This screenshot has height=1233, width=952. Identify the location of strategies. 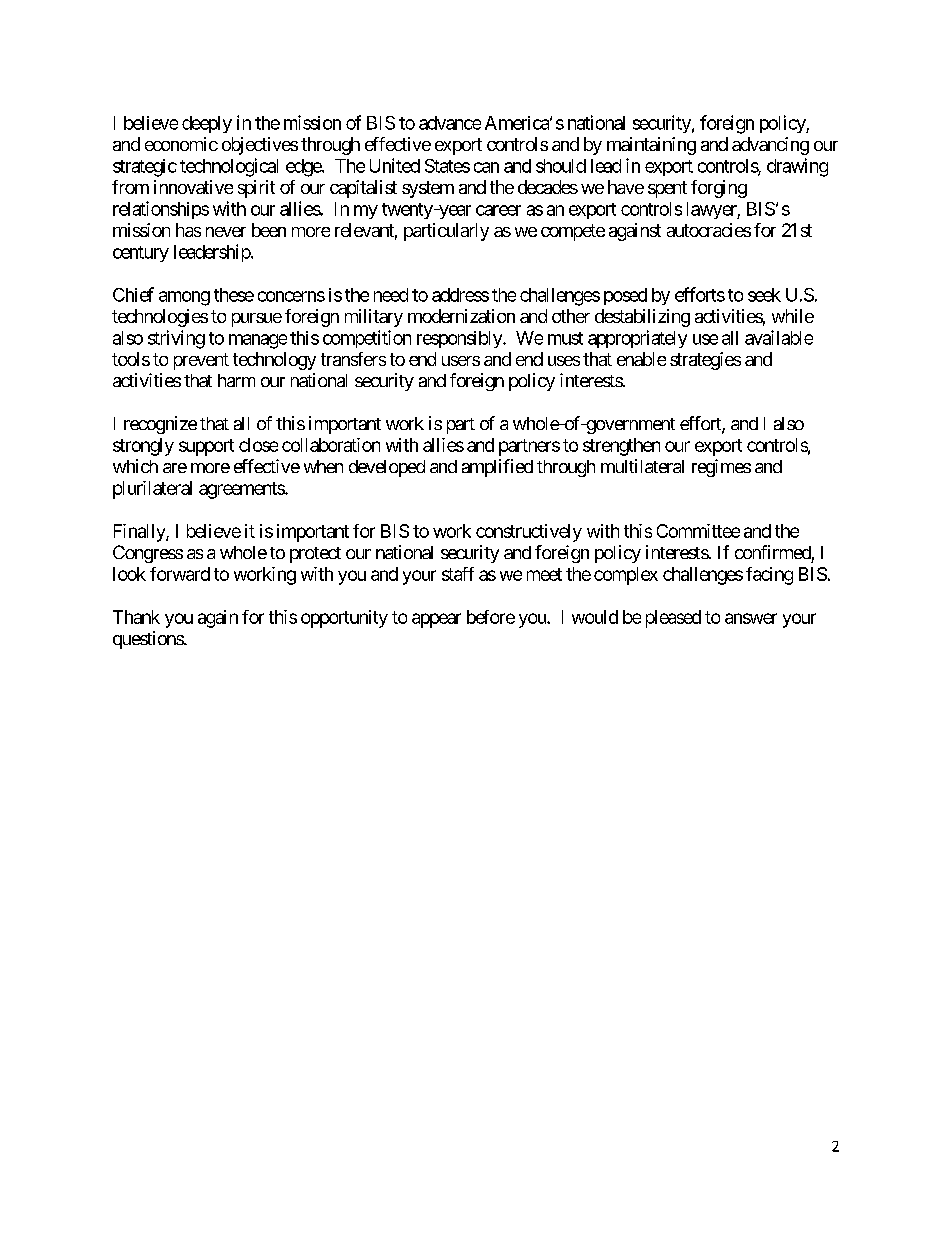
(705, 361).
